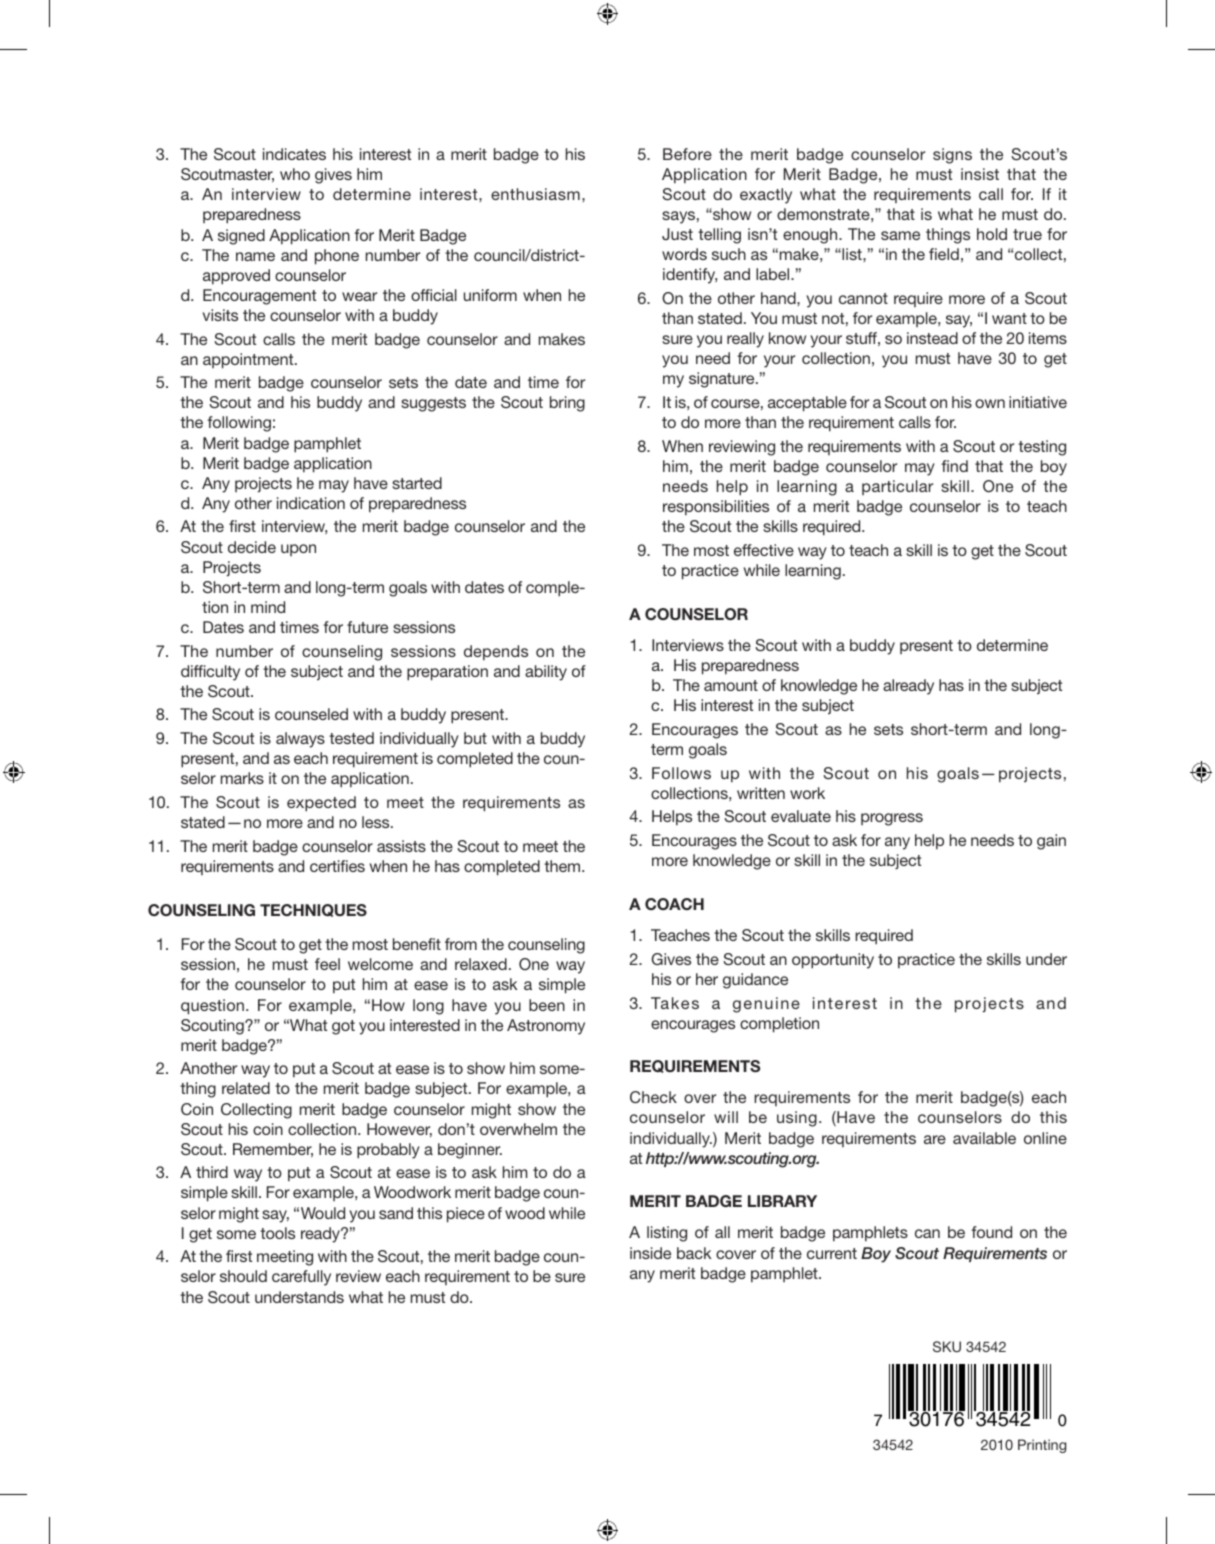 The width and height of the document is (1215, 1544). Describe the element at coordinates (954, 466) in the document. I see `find` at that location.
